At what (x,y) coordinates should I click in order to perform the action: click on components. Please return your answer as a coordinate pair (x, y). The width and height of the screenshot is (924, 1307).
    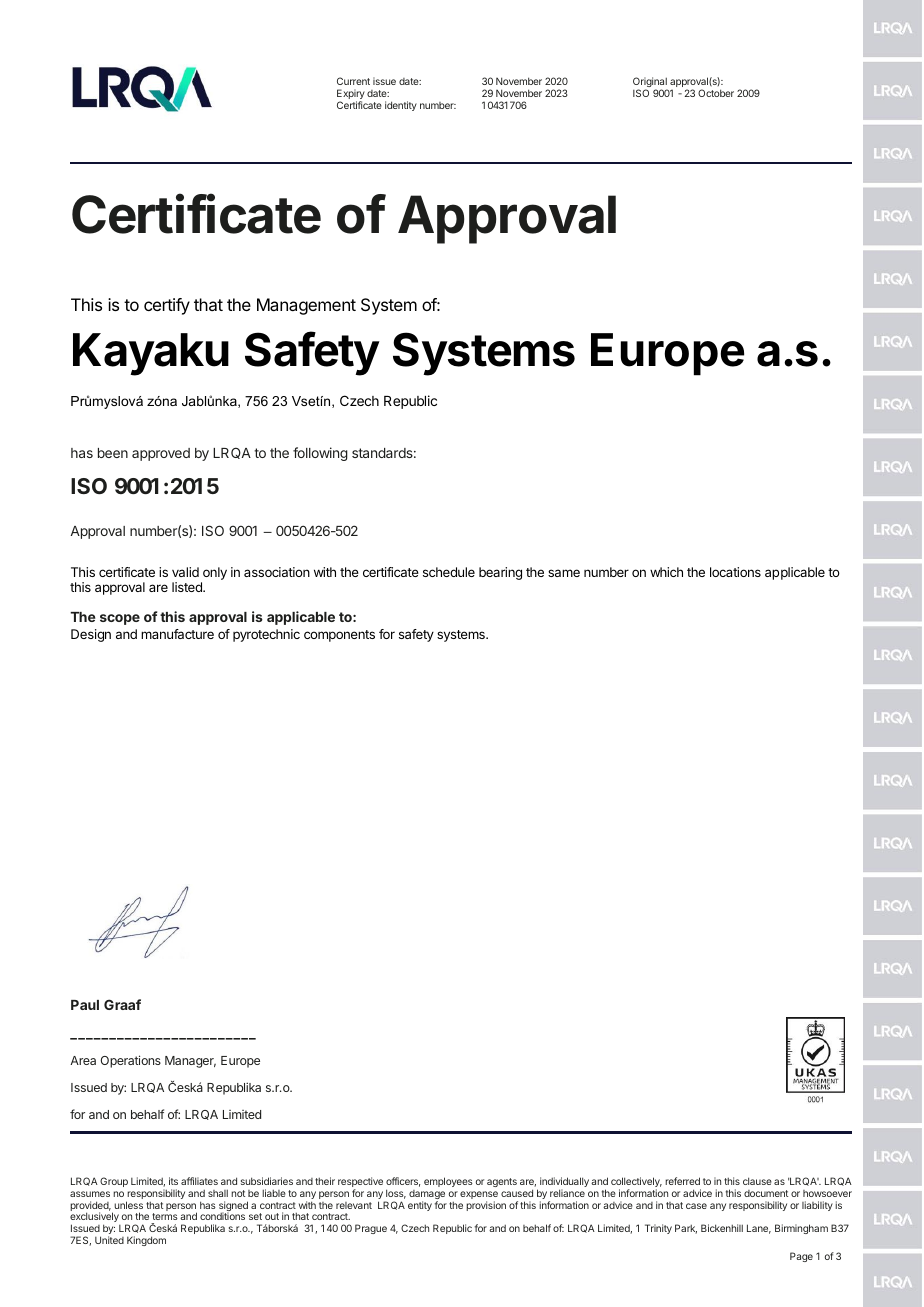
    Looking at the image, I should click on (339, 636).
